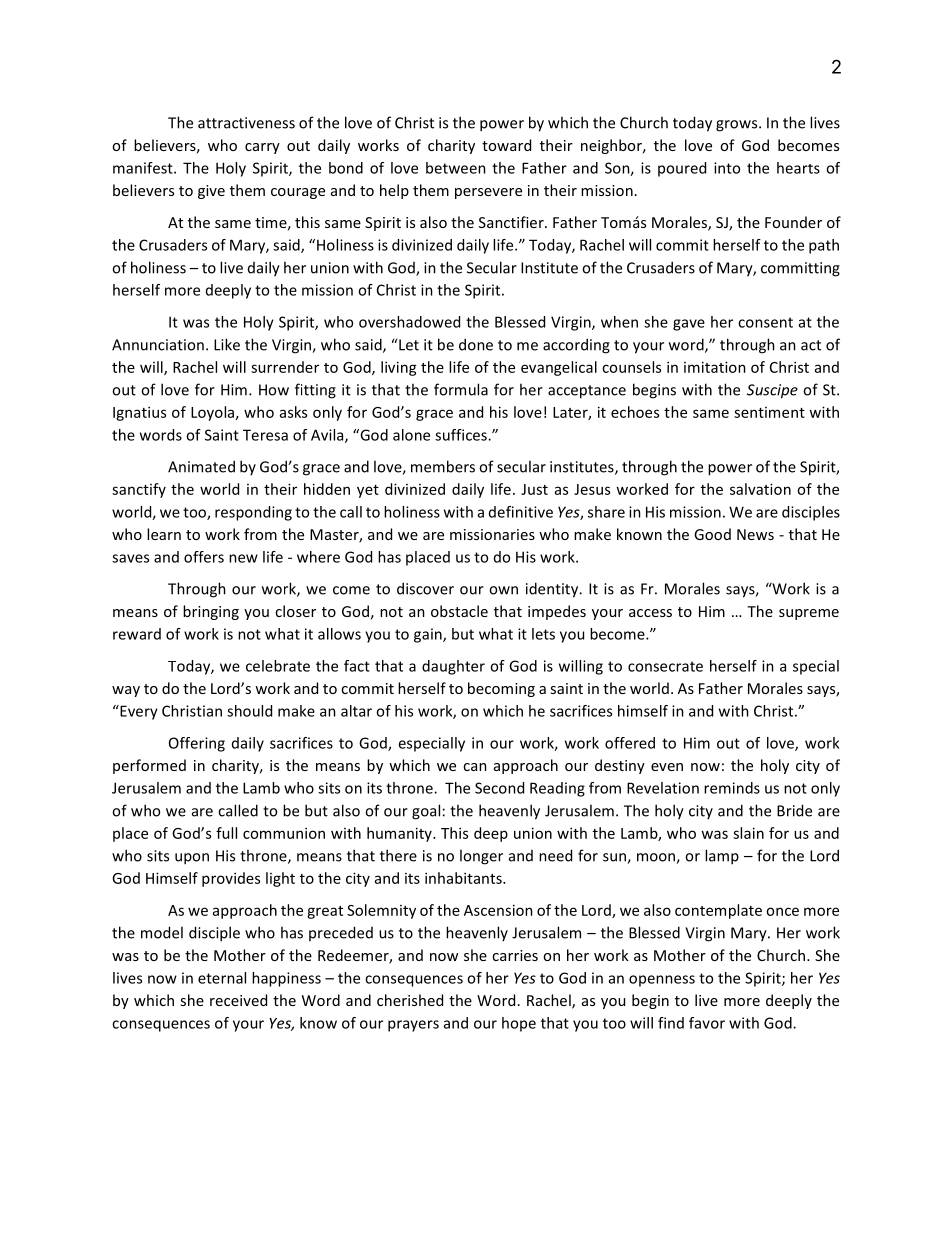 The image size is (952, 1233). Describe the element at coordinates (760, 489) in the screenshot. I see `salvation` at that location.
